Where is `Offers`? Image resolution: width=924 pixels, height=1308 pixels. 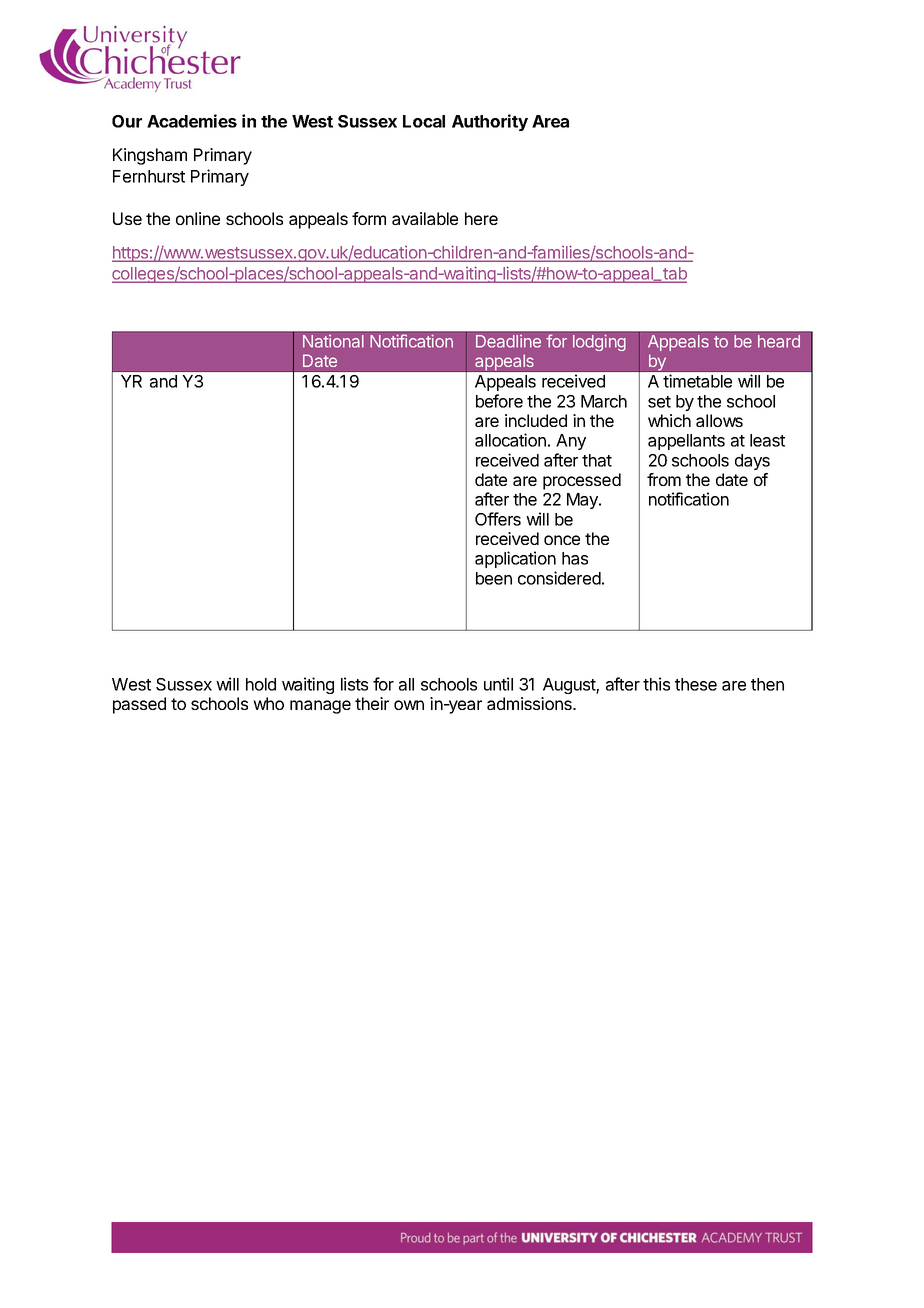 Offers is located at coordinates (498, 519).
